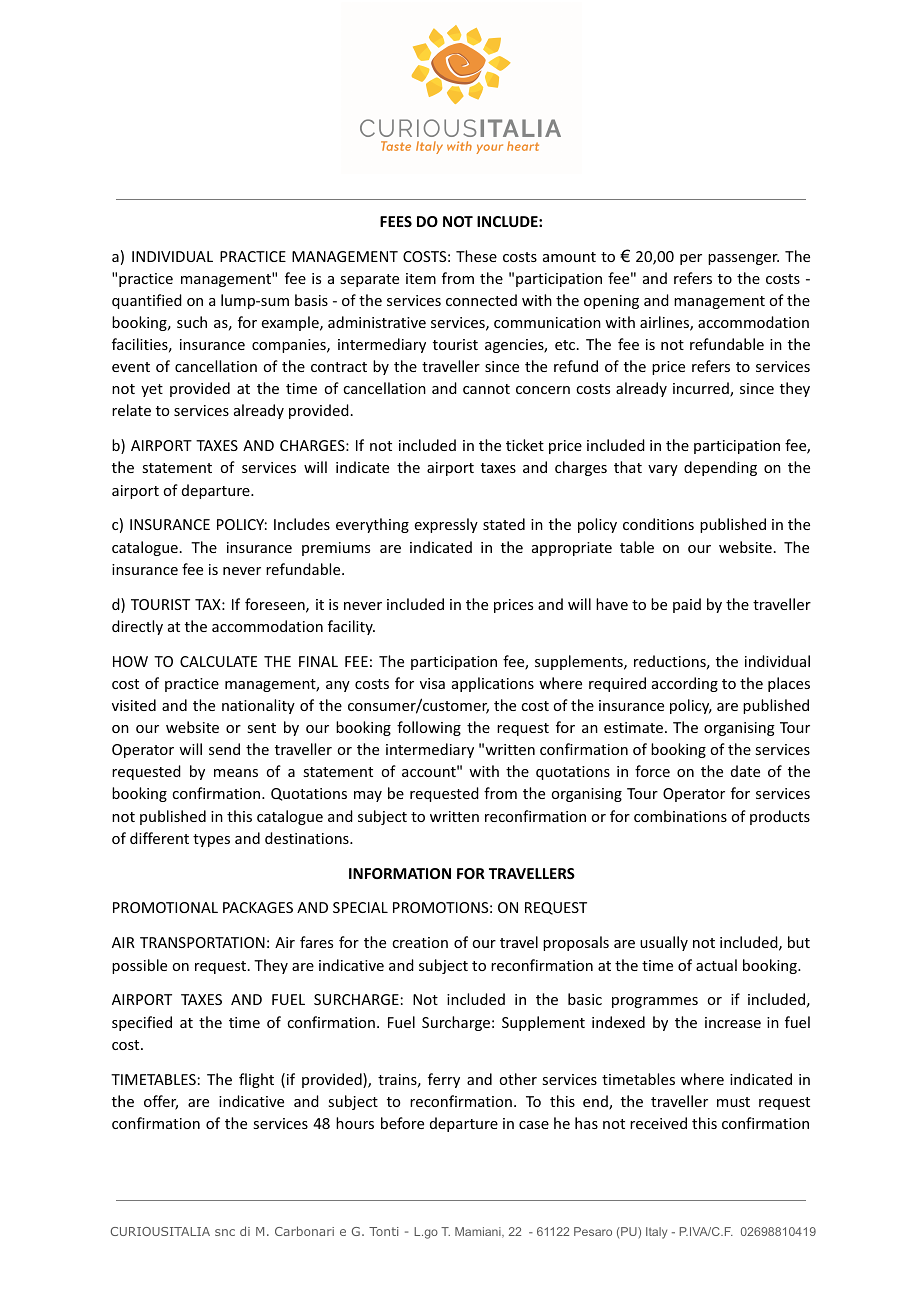 This image has height=1307, width=924. What do you see at coordinates (224, 749) in the image?
I see `send` at bounding box center [224, 749].
